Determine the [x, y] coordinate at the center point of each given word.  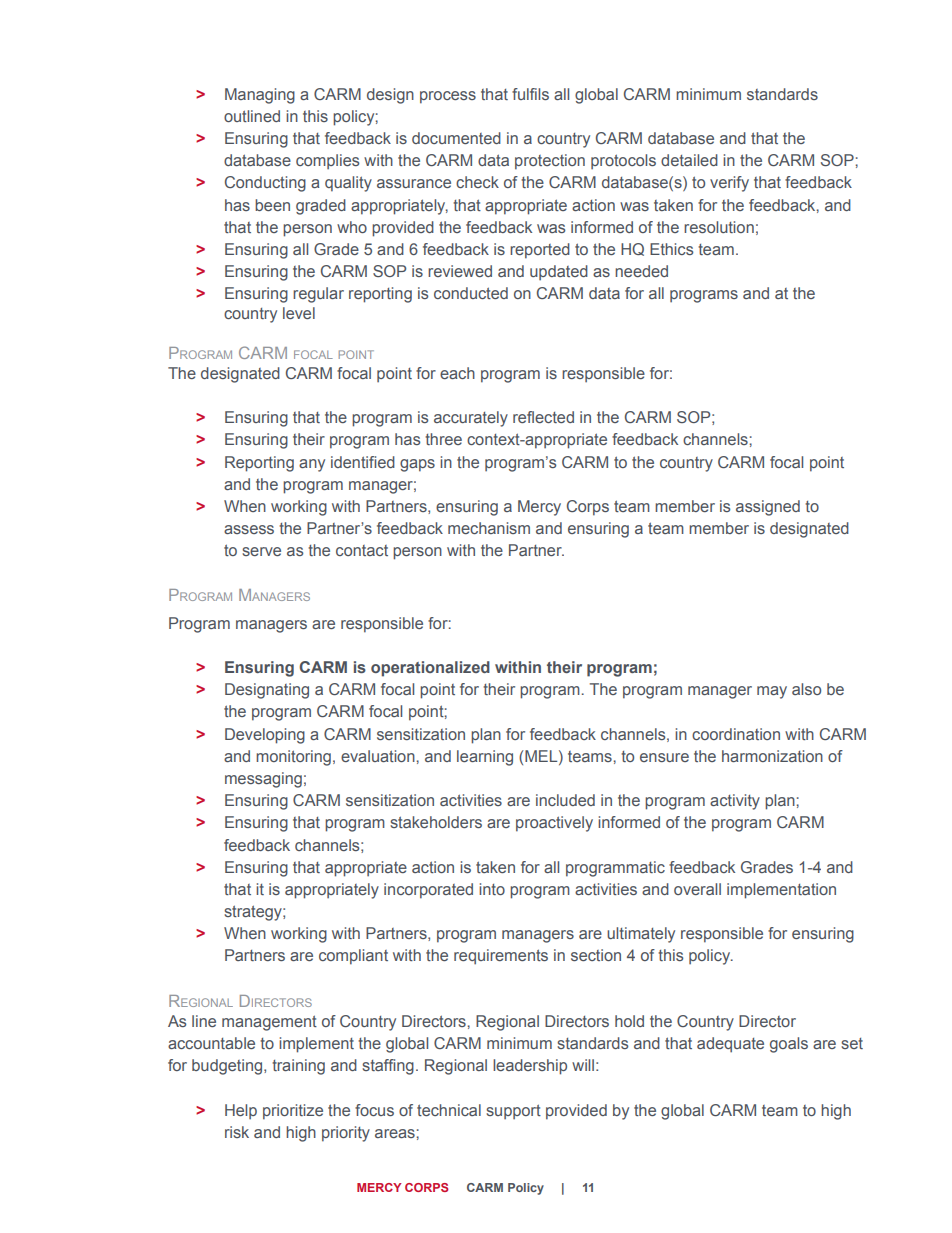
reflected [543, 417]
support [513, 1111]
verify [729, 184]
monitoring [293, 758]
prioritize [293, 1112]
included [565, 800]
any [312, 465]
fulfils [530, 94]
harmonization [772, 756]
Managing [260, 96]
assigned [768, 508]
